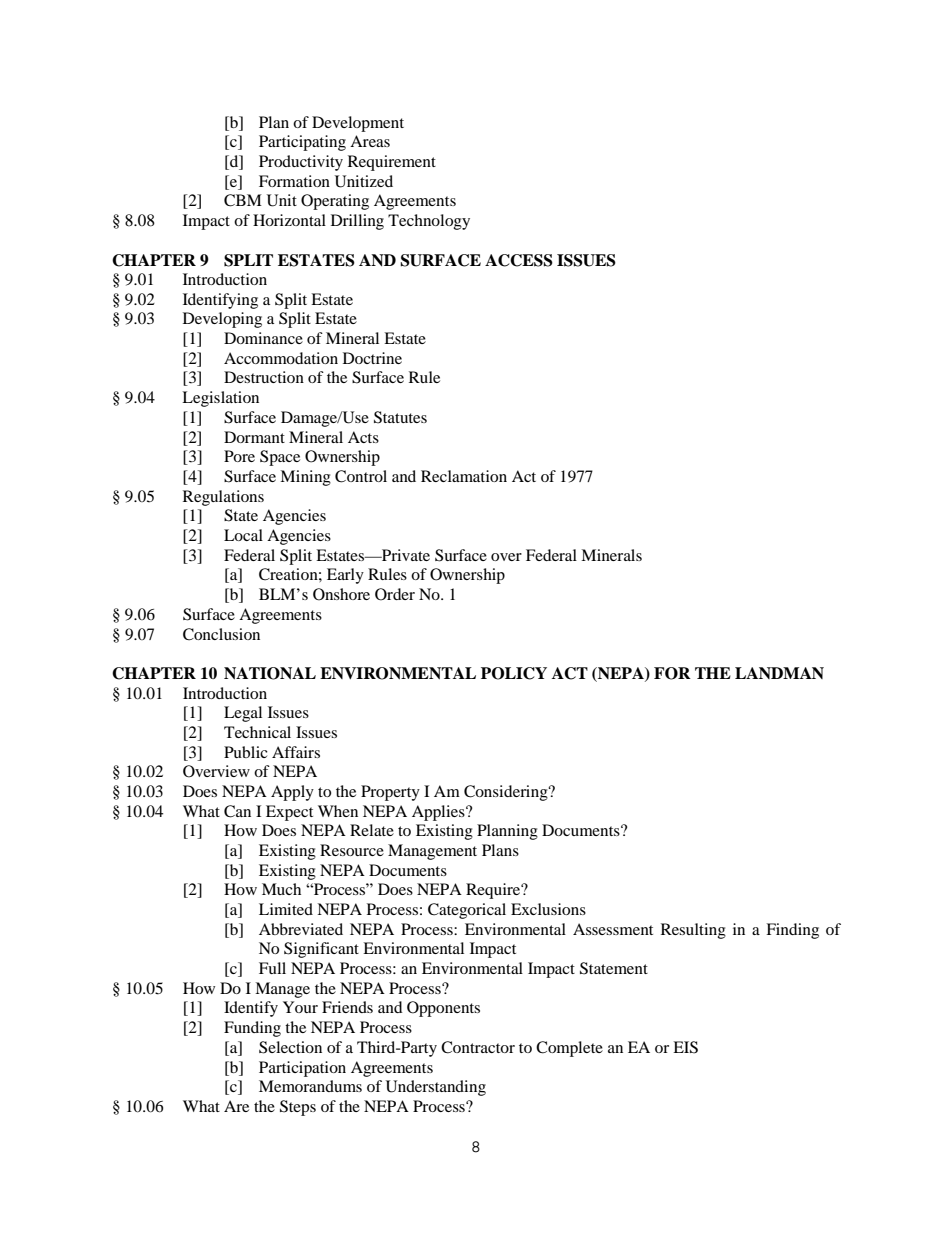  I want to click on Applies, so click(439, 813).
